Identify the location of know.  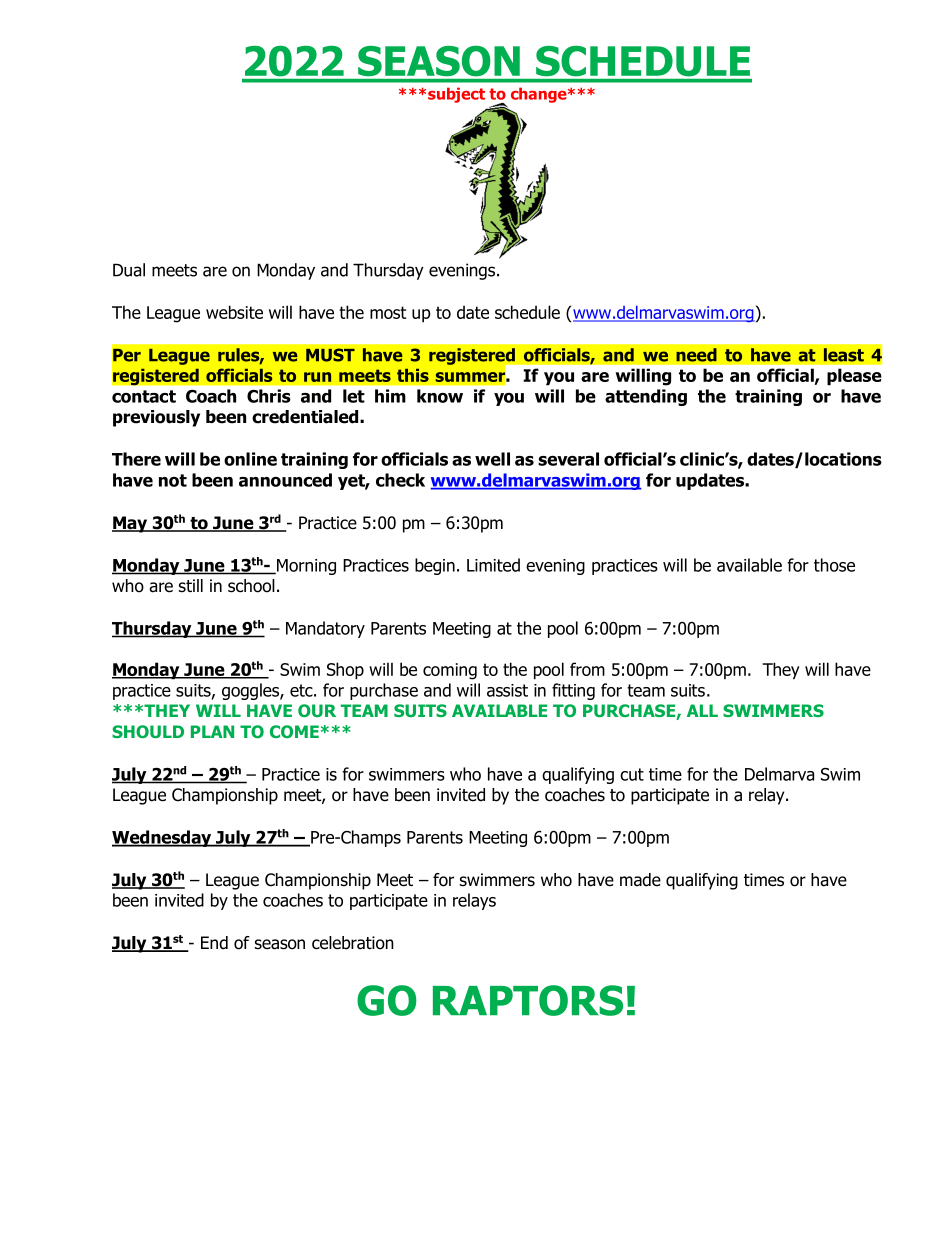
(440, 396).
